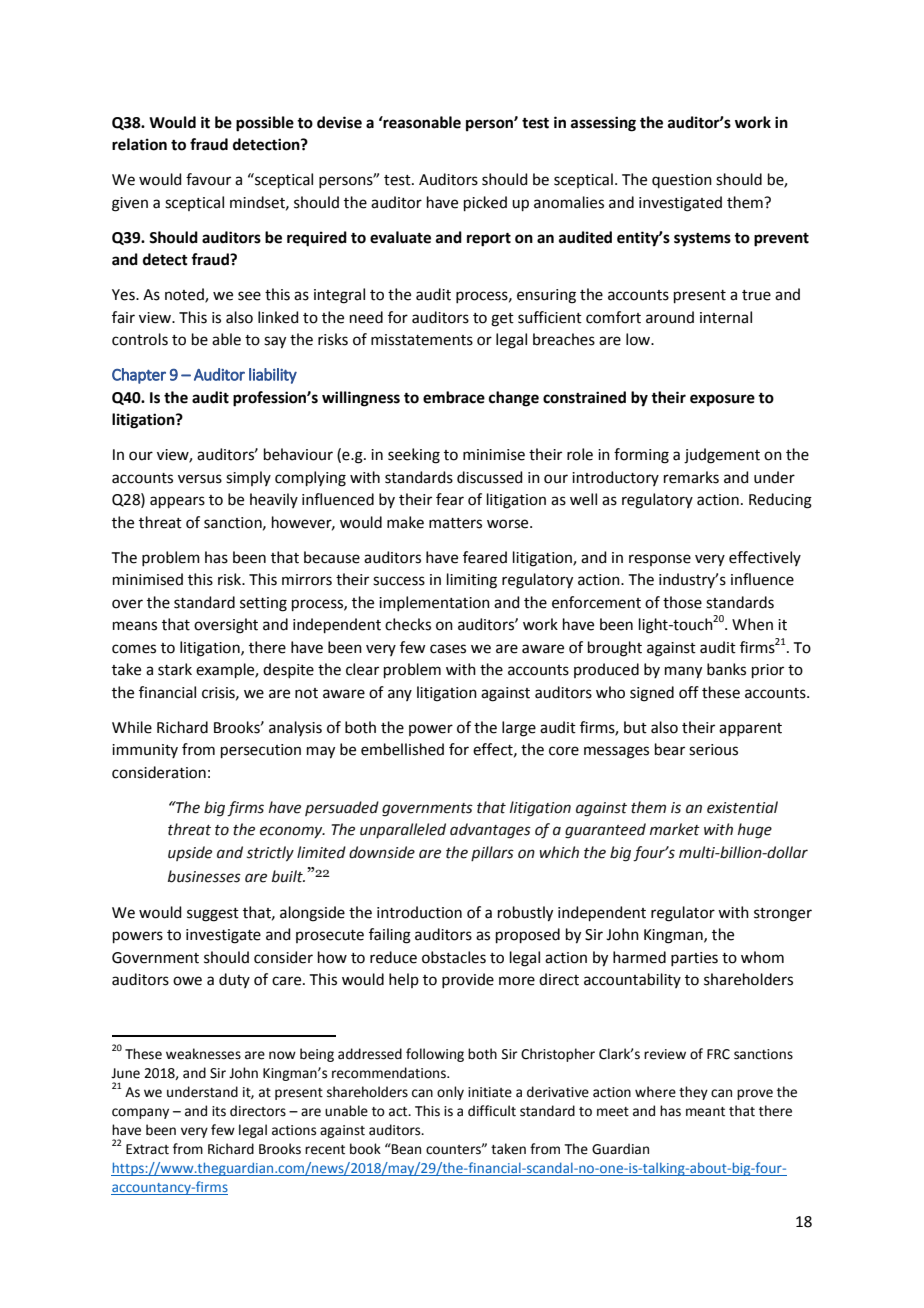  I want to click on advantages, so click(490, 831).
